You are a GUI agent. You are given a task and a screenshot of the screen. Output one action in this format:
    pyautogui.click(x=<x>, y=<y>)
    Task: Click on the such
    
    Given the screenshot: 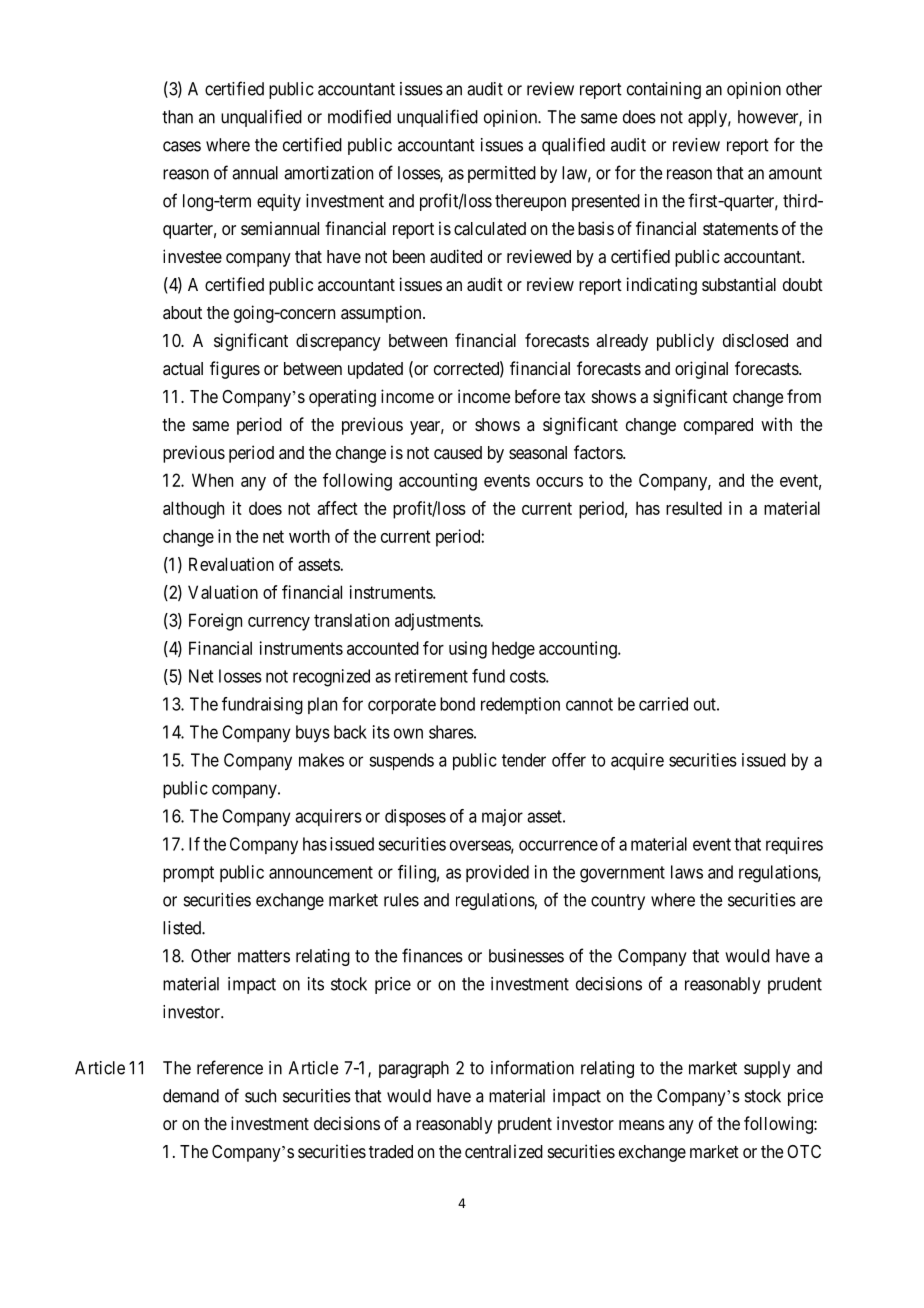 What is the action you would take?
    pyautogui.click(x=260, y=1096)
